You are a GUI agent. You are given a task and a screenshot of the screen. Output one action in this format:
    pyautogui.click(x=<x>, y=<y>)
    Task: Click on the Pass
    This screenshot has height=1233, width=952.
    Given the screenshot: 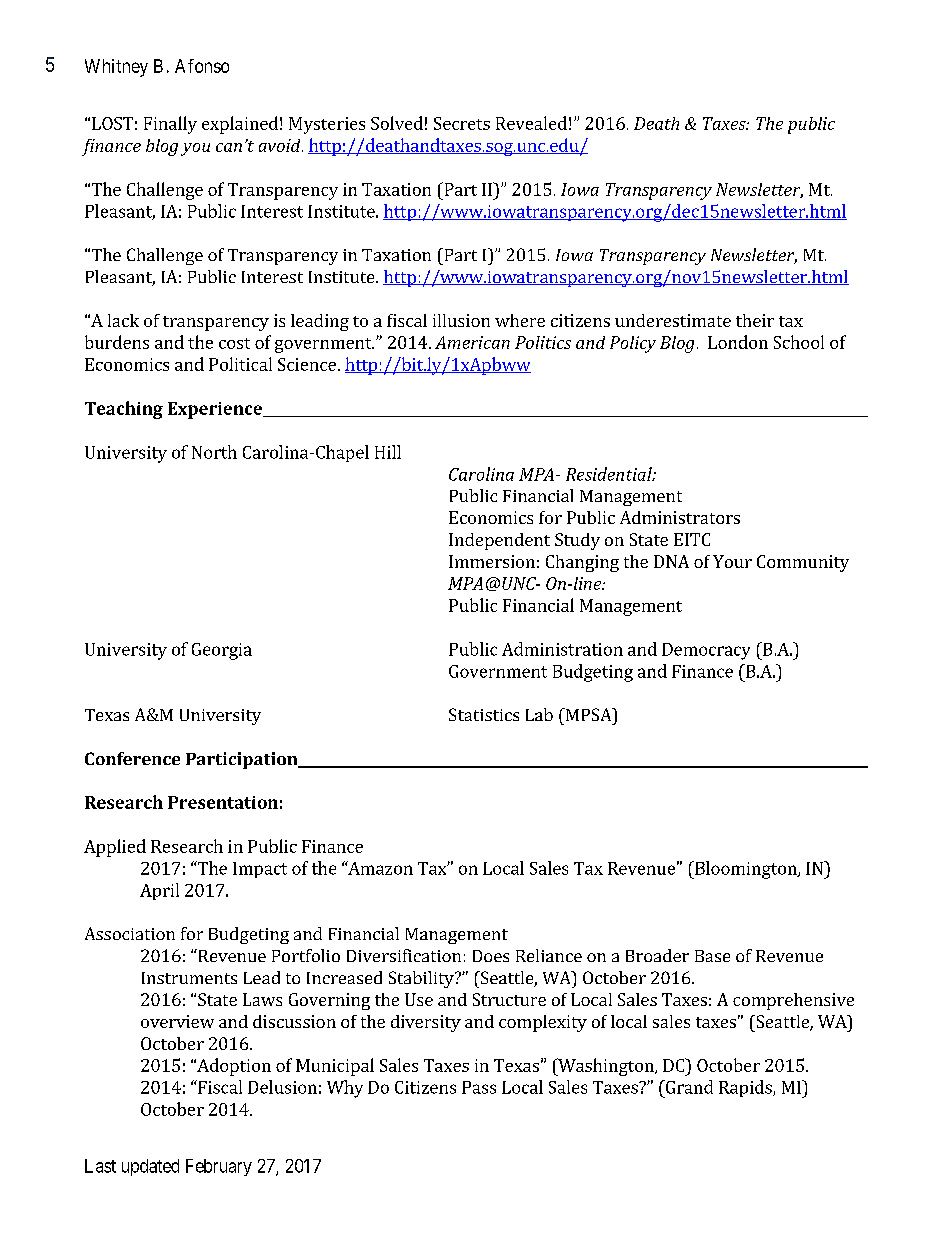 What is the action you would take?
    pyautogui.click(x=479, y=1087)
